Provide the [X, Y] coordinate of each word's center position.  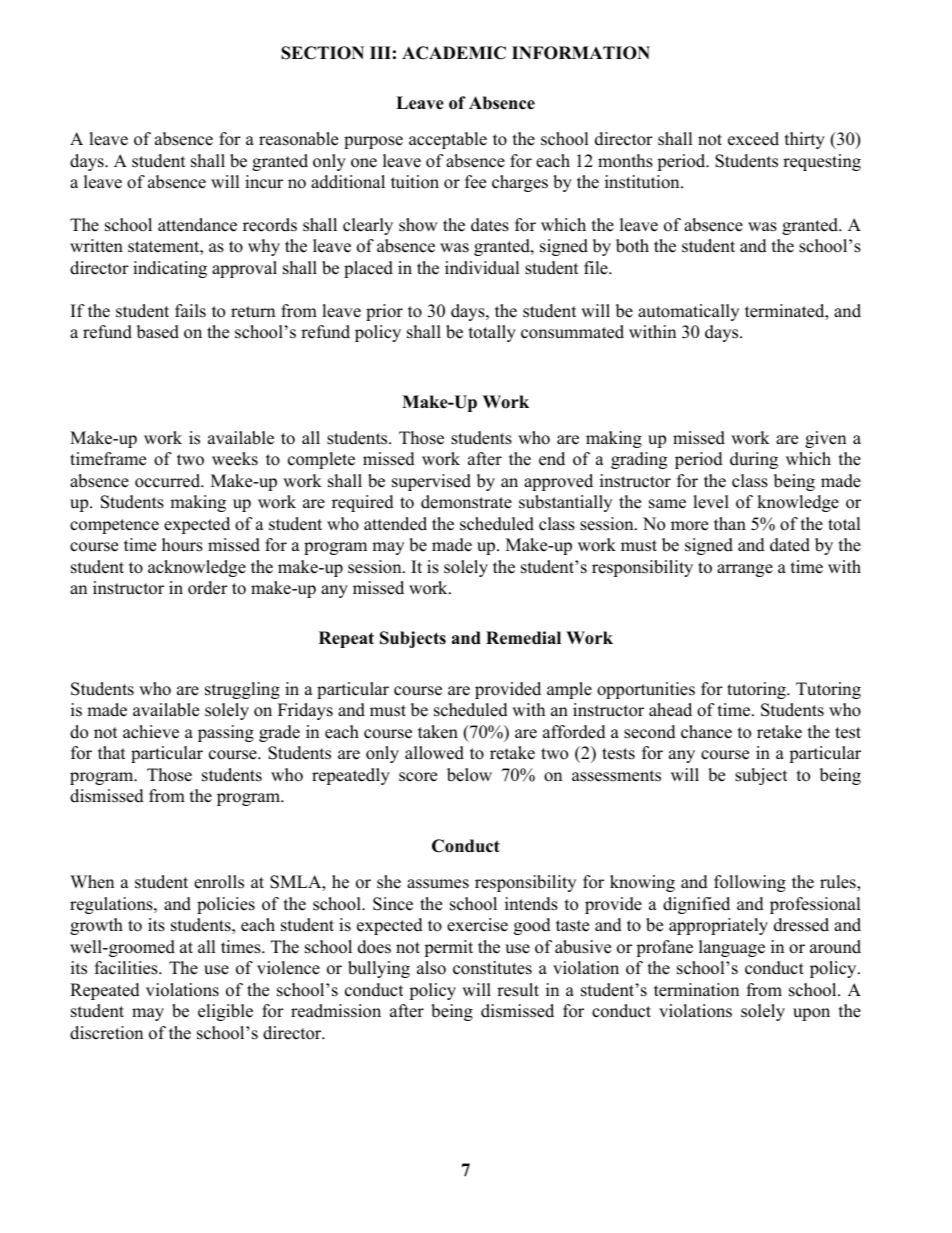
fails [190, 311]
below [469, 775]
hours [182, 545]
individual [482, 268]
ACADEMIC [454, 53]
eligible [225, 1012]
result [518, 990]
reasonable [298, 139]
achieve [151, 732]
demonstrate [466, 502]
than [730, 523]
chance [706, 732]
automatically [688, 312]
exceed [753, 139]
